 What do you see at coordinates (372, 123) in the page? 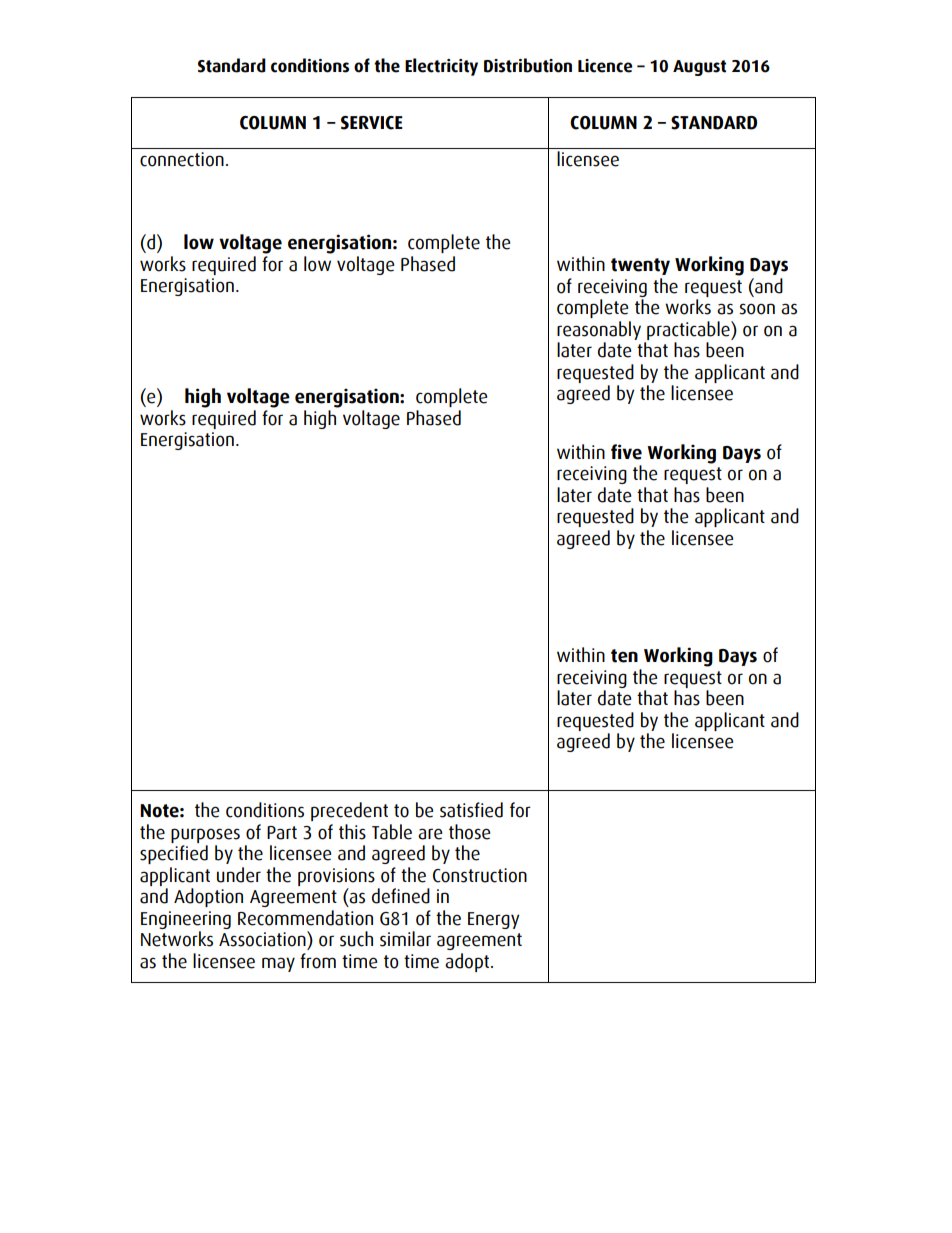
I see `SERVICE` at bounding box center [372, 123].
